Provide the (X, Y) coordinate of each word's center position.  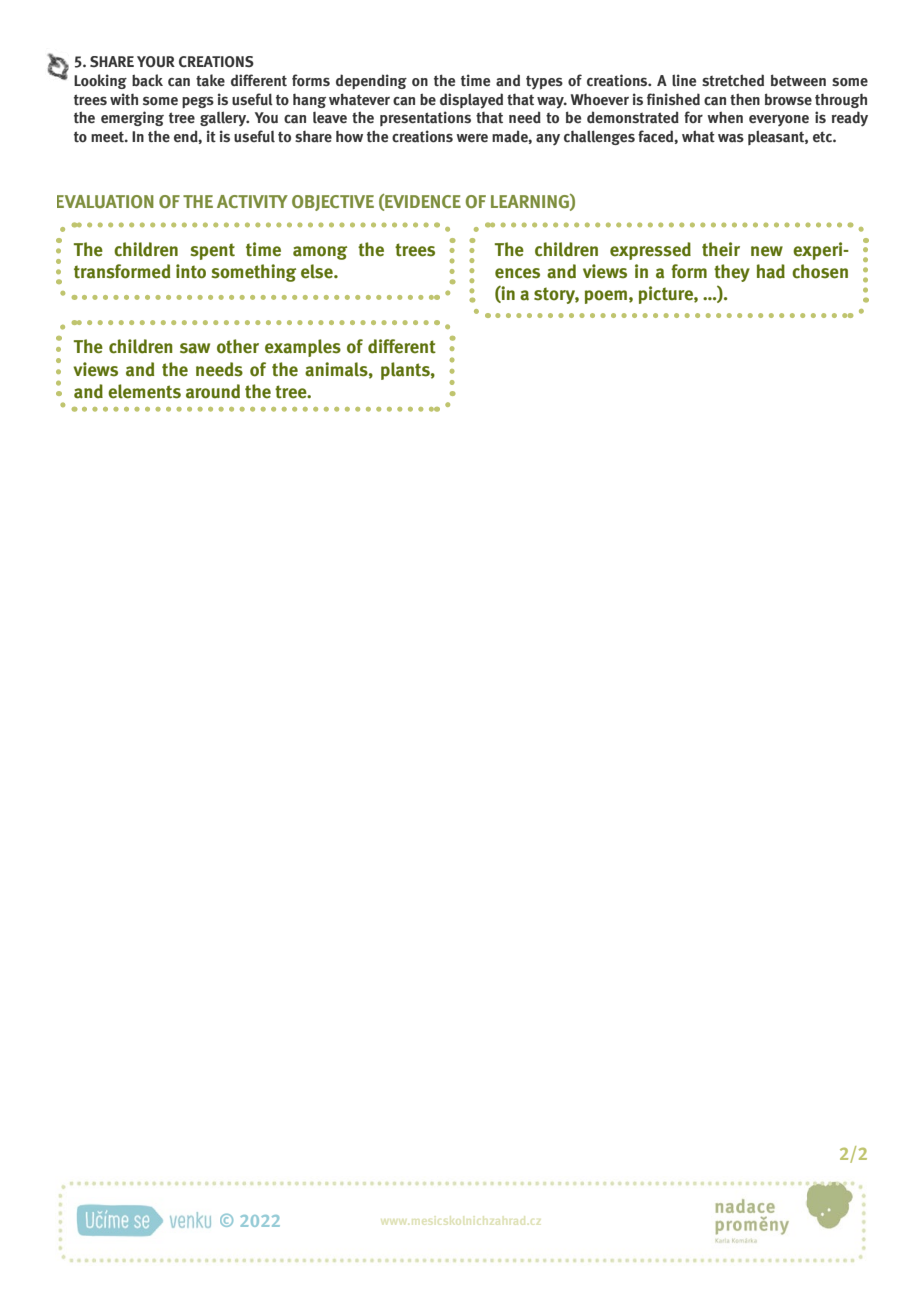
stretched (733, 80)
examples (303, 348)
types (544, 82)
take (210, 80)
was (731, 137)
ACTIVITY (252, 201)
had (771, 271)
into (191, 271)
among (320, 253)
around (213, 391)
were (472, 138)
